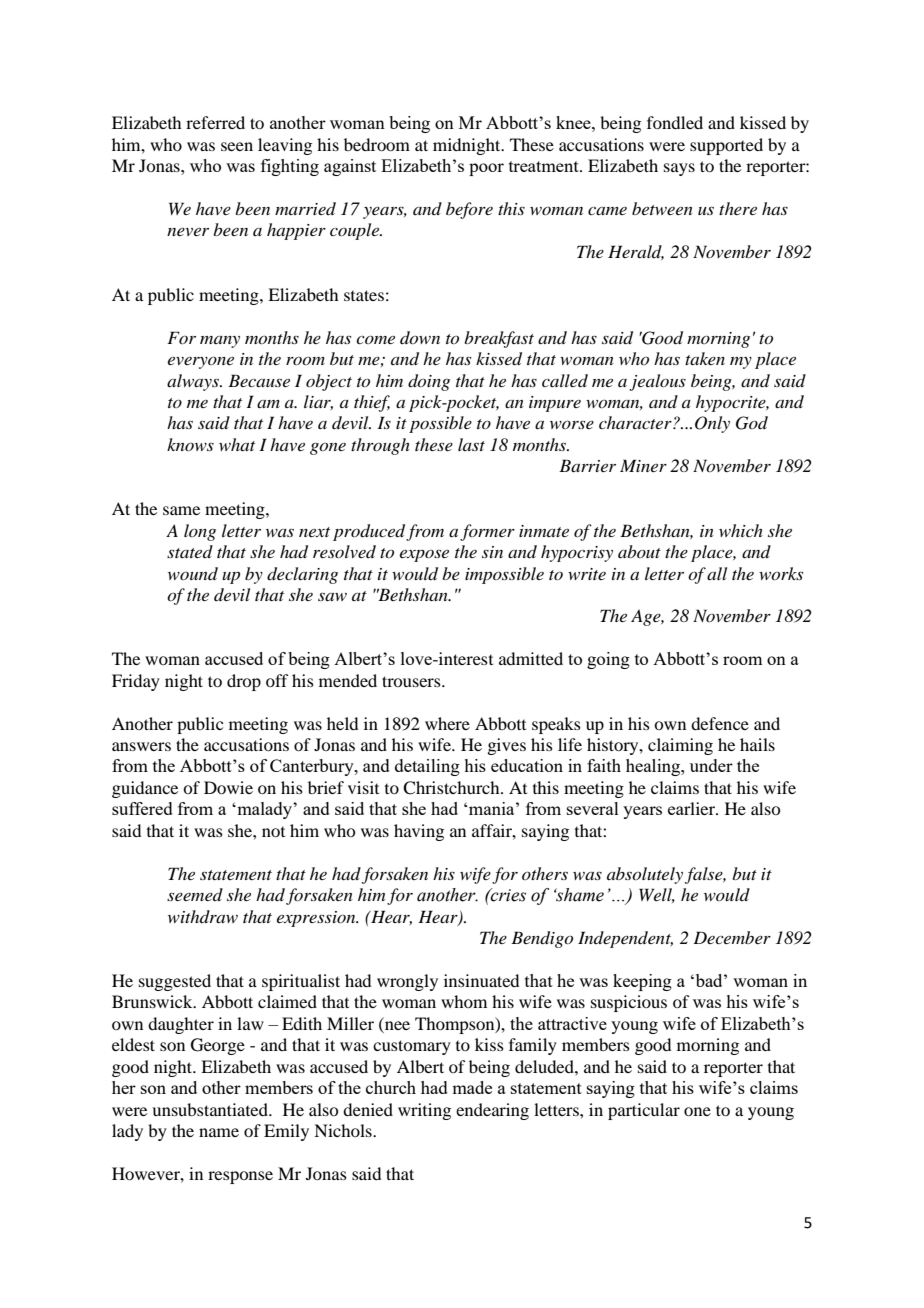 The height and width of the document is (1308, 924). Describe the element at coordinates (195, 894) in the document. I see `seemed` at that location.
